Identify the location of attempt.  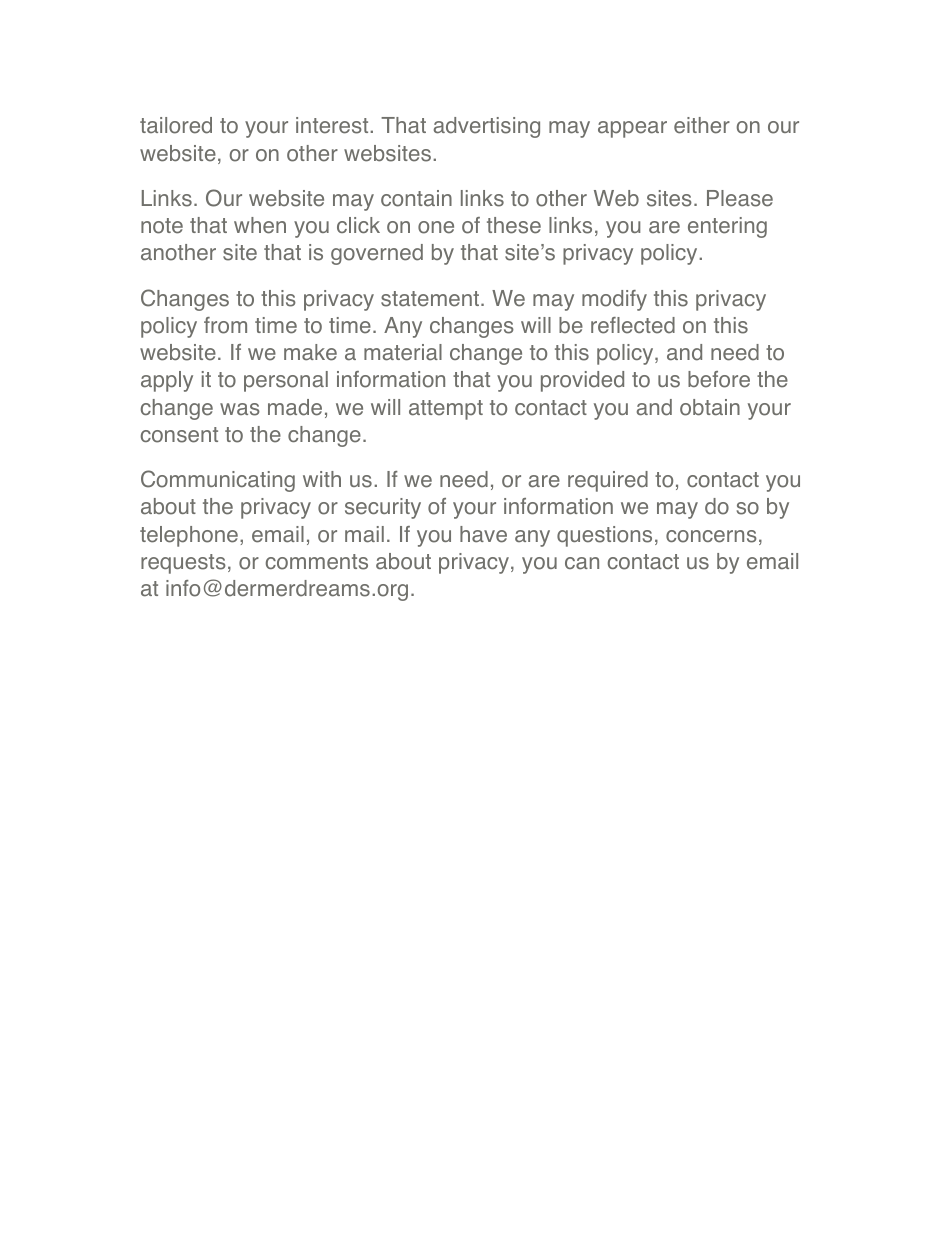
(446, 410).
